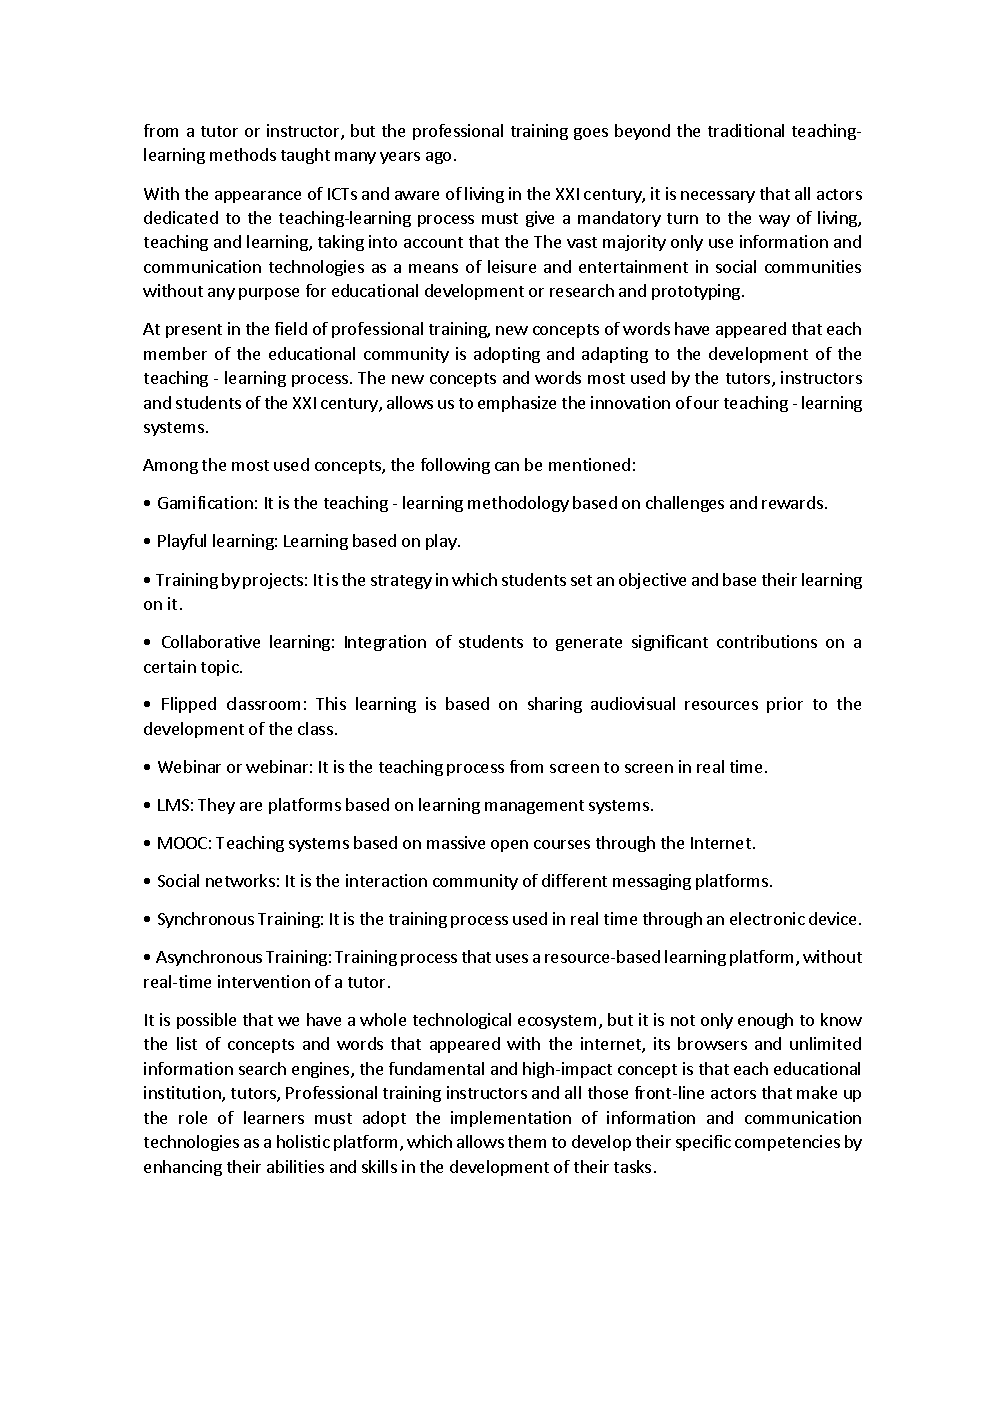 The image size is (1006, 1423). What do you see at coordinates (534, 807) in the screenshot?
I see `management` at bounding box center [534, 807].
